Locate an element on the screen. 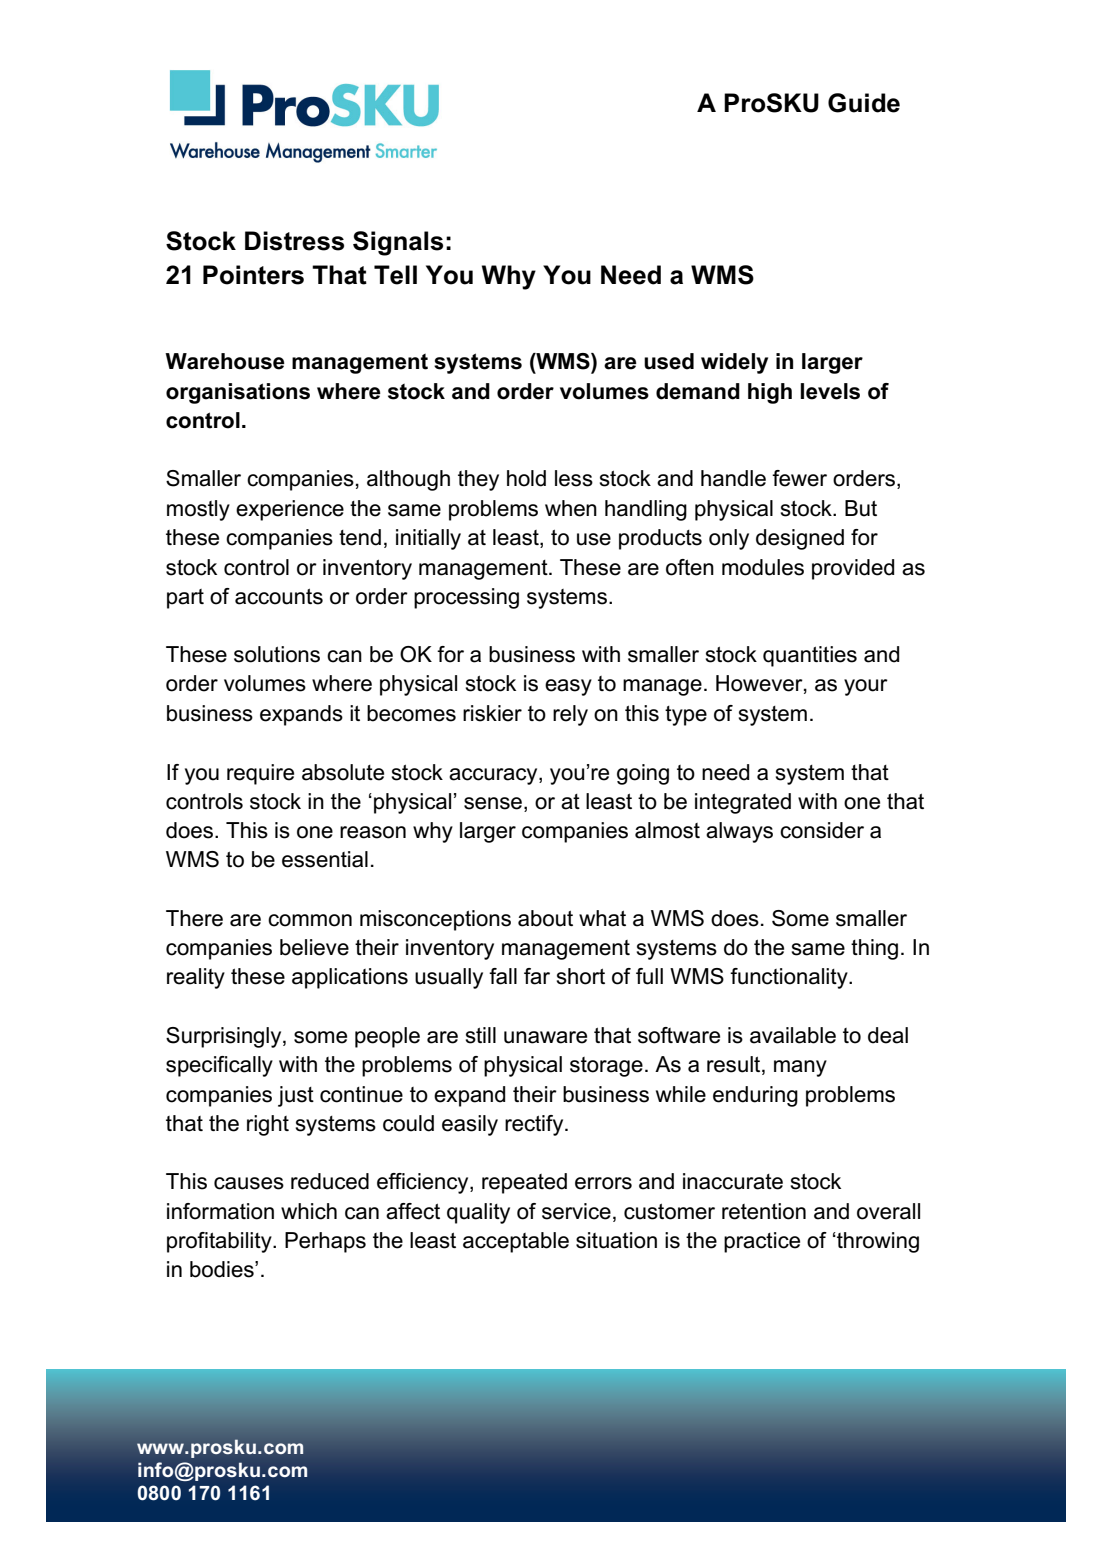 Image resolution: width=1098 pixels, height=1554 pixels. acceptable is located at coordinates (516, 1242).
